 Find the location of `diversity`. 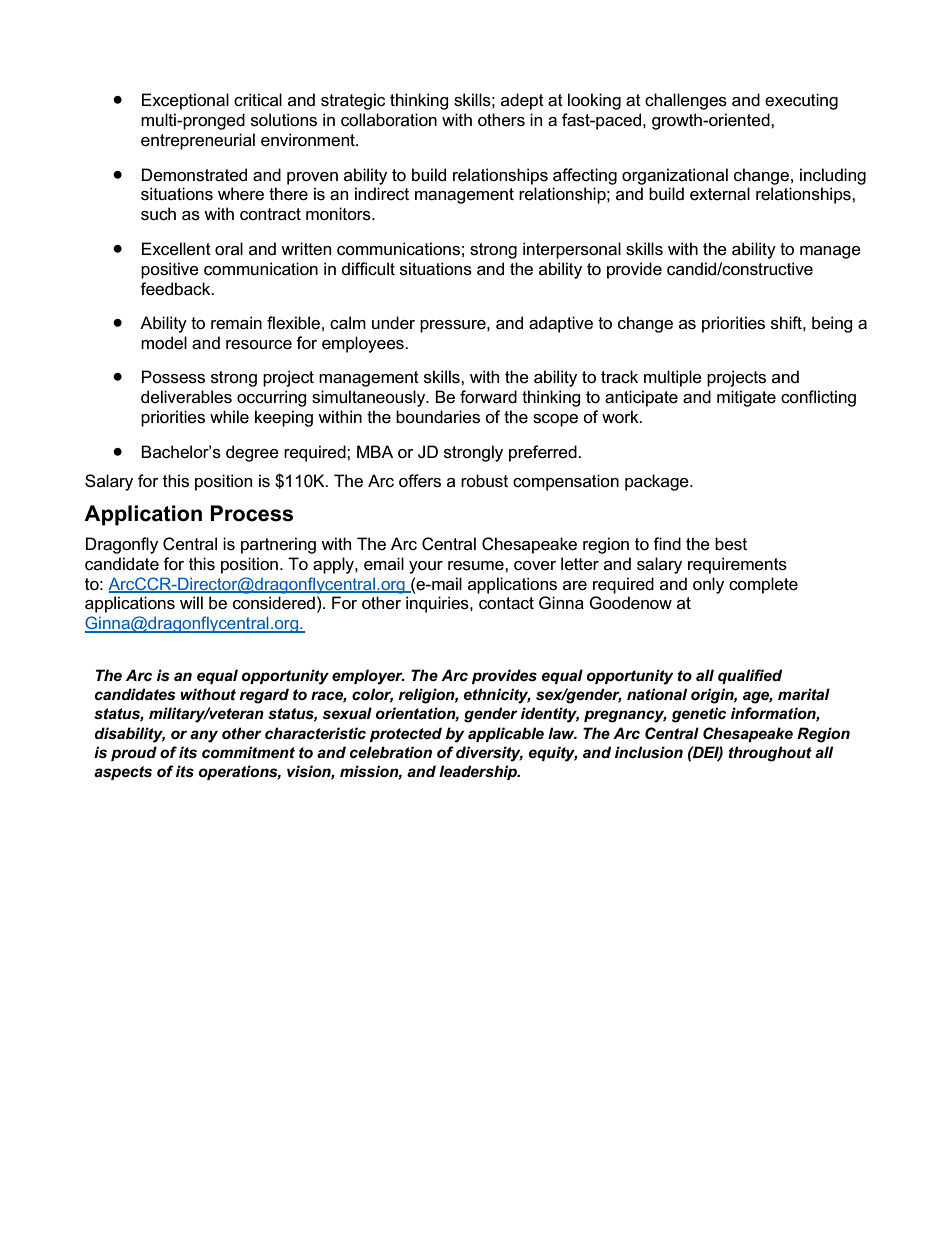

diversity is located at coordinates (489, 754).
